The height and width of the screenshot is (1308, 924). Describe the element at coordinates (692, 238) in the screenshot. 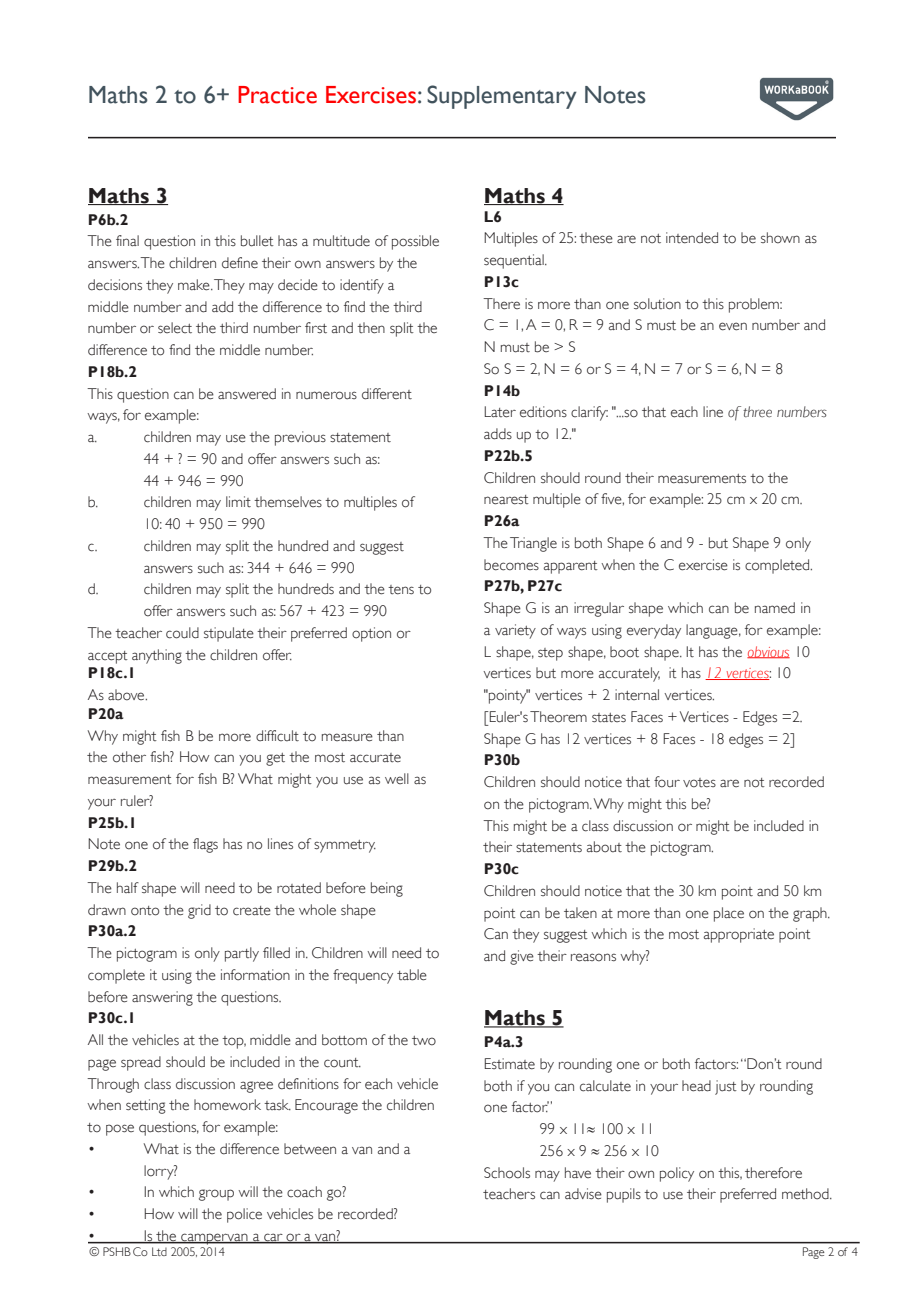

I see `intended` at that location.
